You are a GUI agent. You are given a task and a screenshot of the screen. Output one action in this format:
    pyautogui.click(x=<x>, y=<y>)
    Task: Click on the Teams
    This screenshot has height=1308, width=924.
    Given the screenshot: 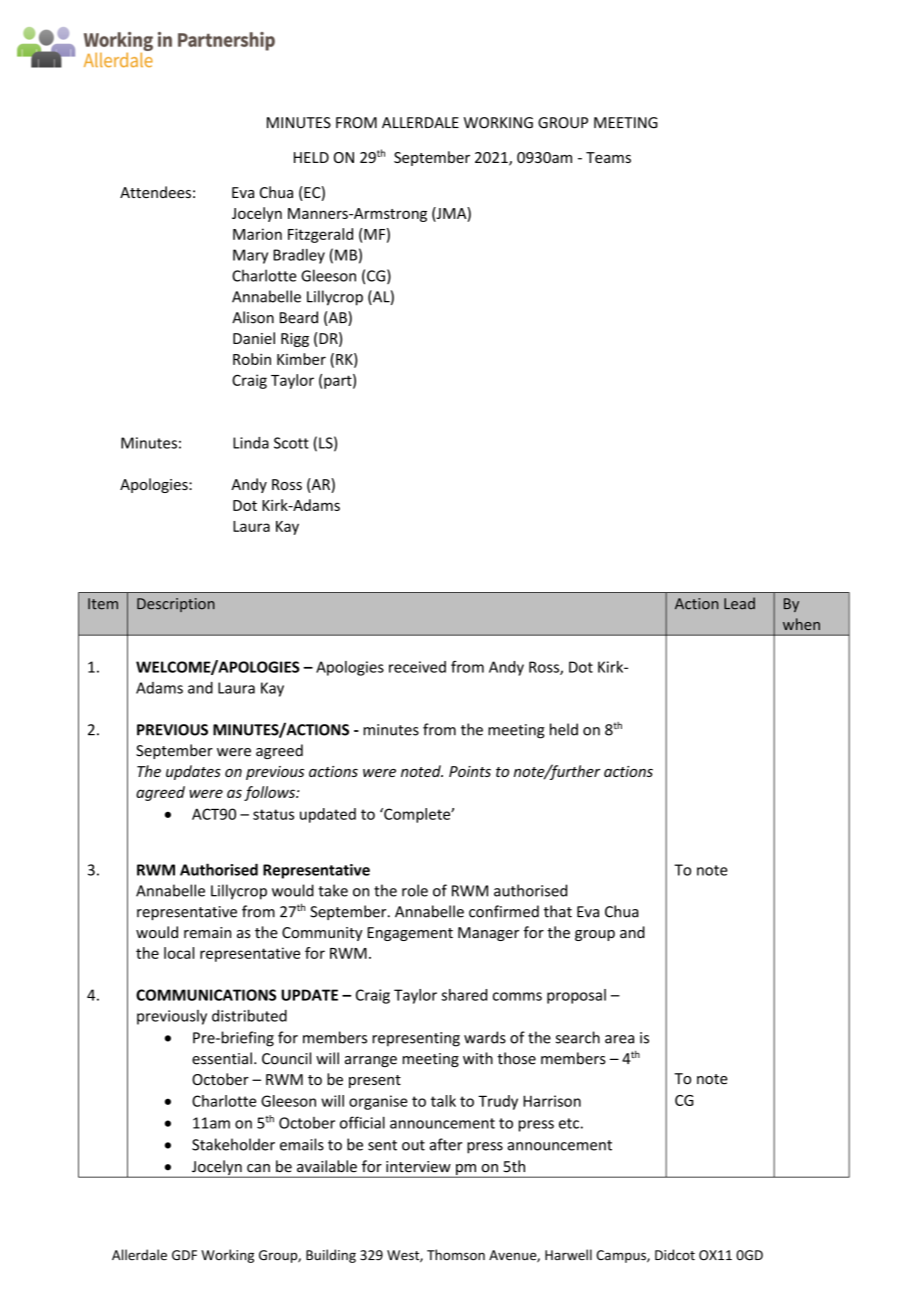 What is the action you would take?
    pyautogui.click(x=608, y=157)
